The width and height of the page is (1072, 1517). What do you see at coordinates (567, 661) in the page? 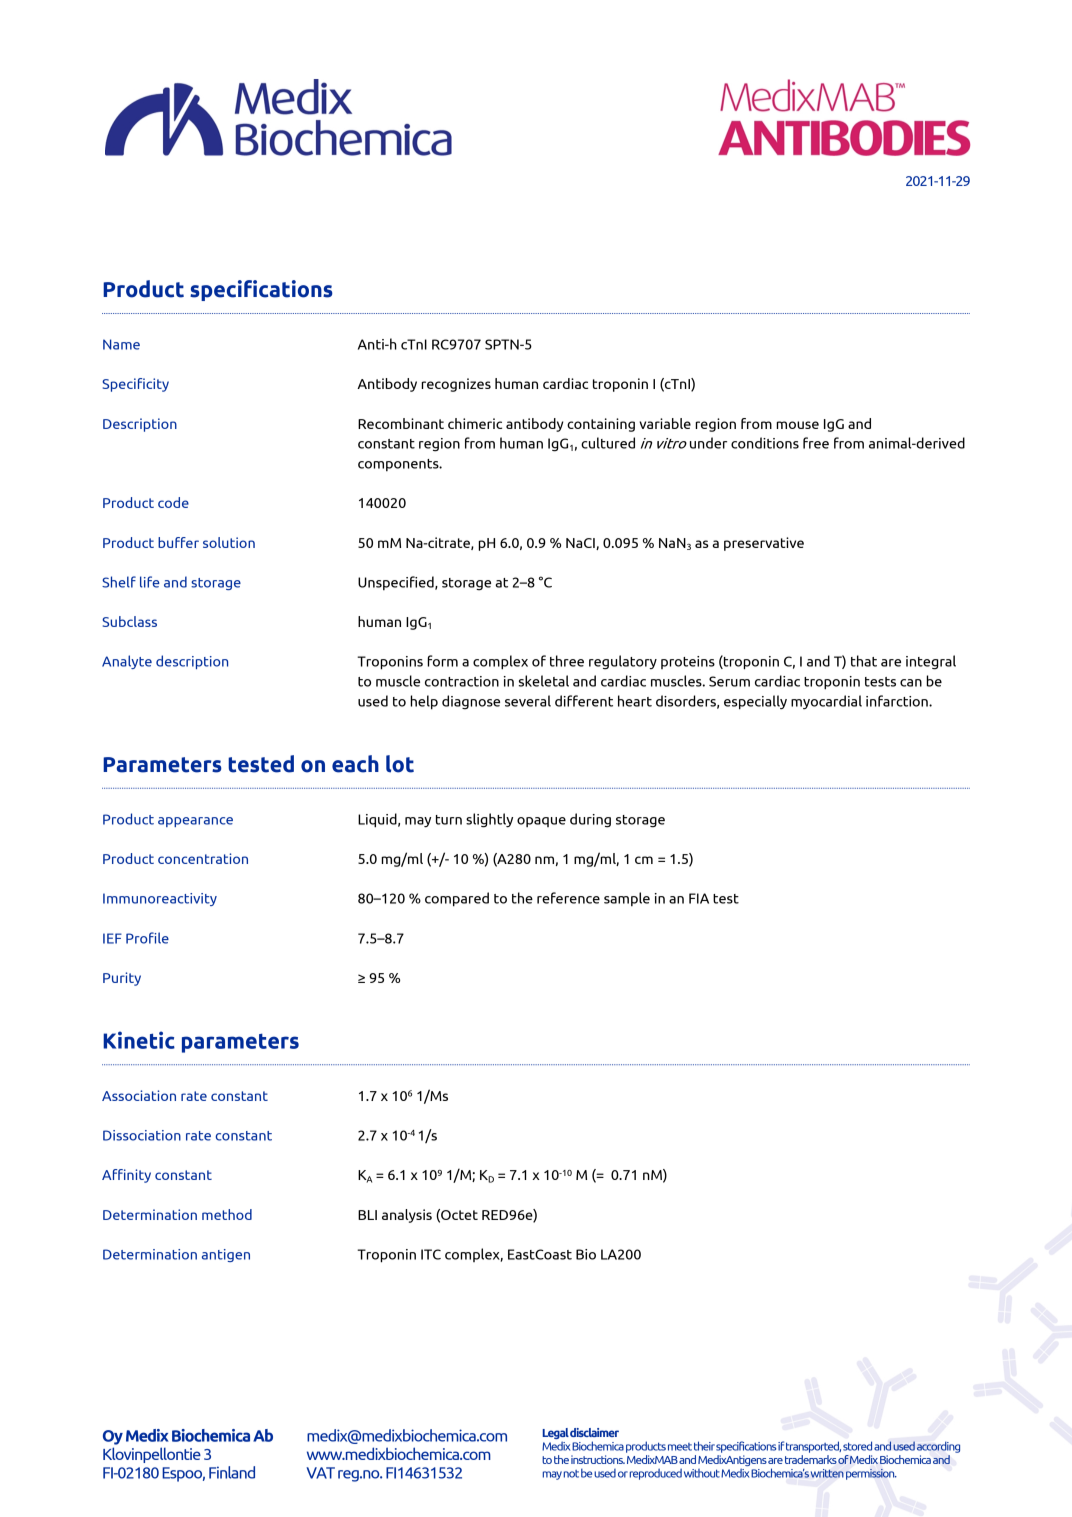
I see `three` at bounding box center [567, 661].
